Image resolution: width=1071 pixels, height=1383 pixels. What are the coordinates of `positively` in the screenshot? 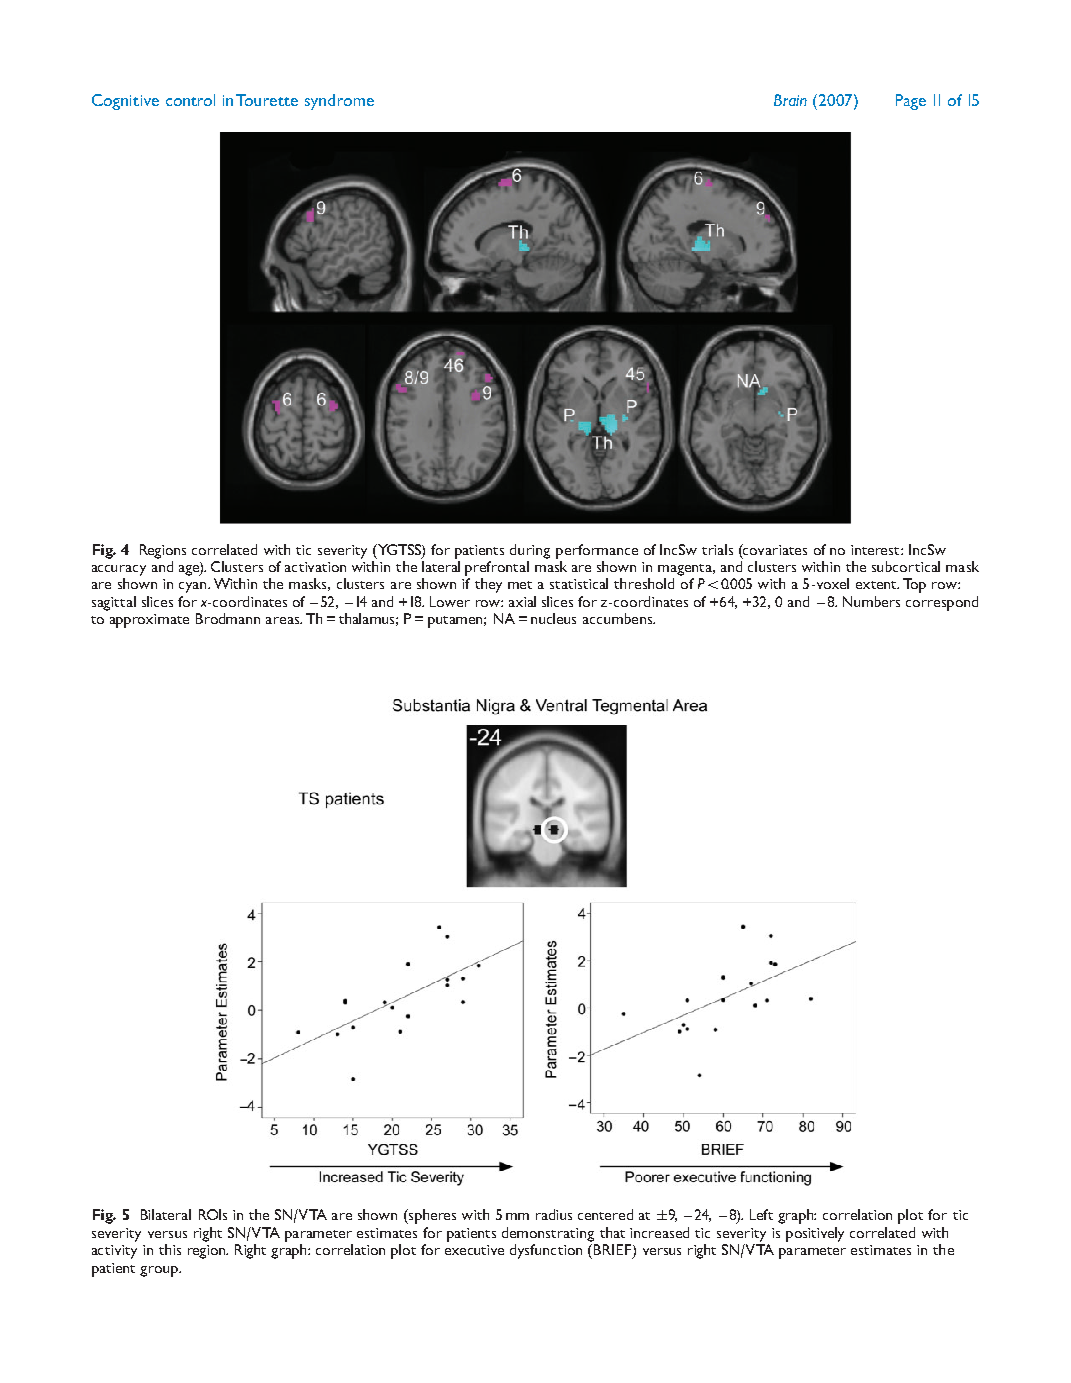 It's located at (815, 1234).
